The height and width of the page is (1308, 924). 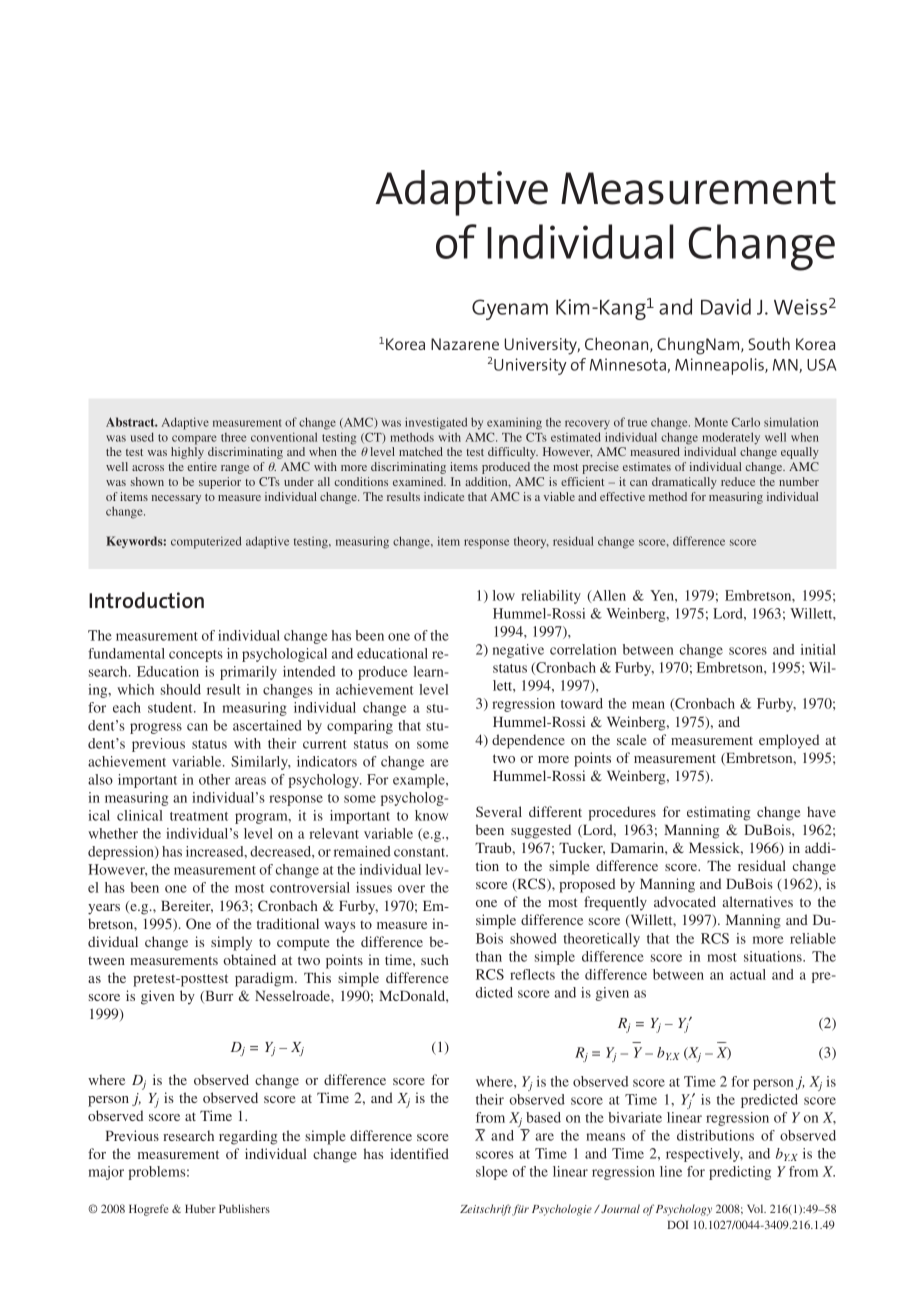 I want to click on reduce, so click(x=738, y=481).
